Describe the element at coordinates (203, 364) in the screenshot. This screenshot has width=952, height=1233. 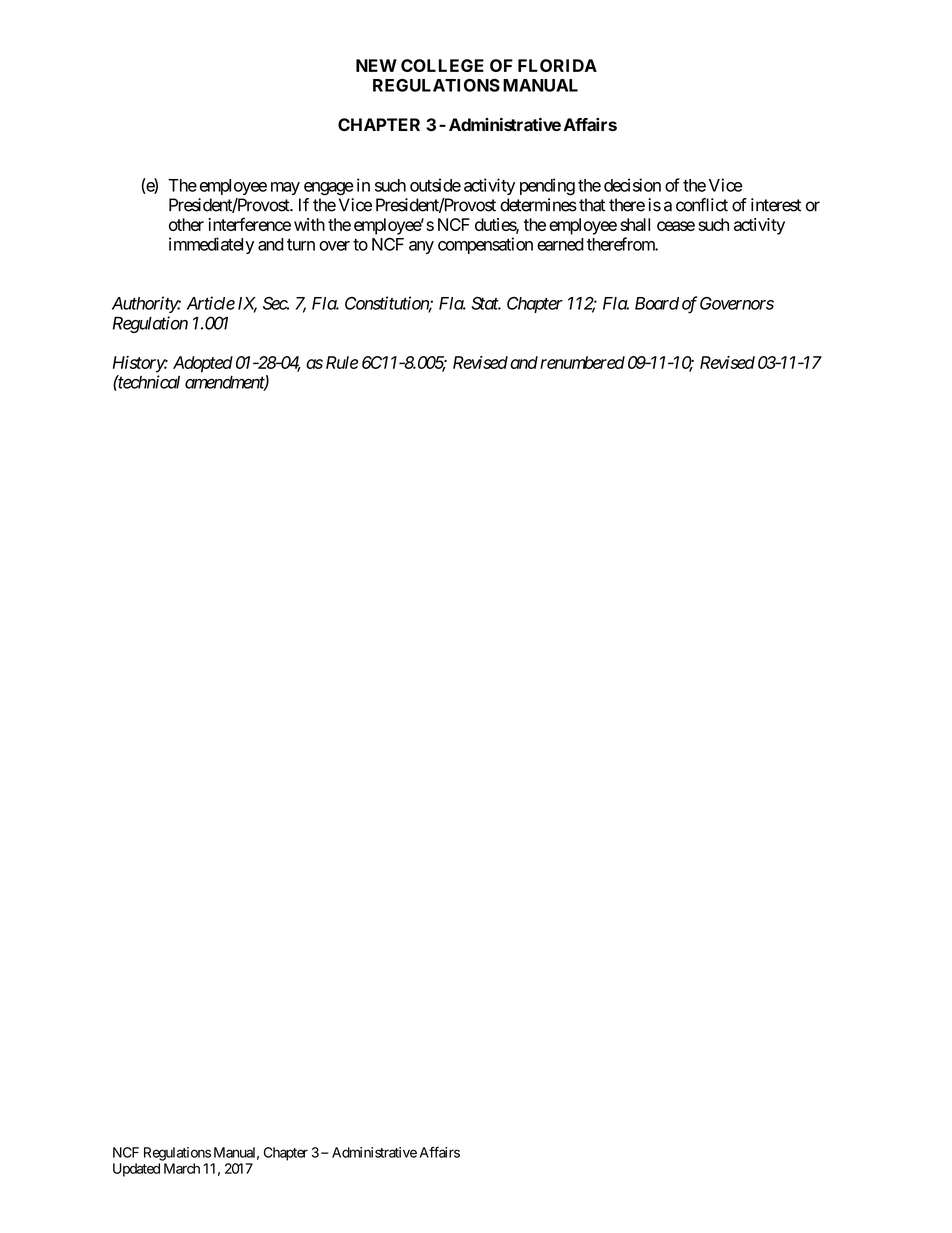
I see `Adopted` at that location.
